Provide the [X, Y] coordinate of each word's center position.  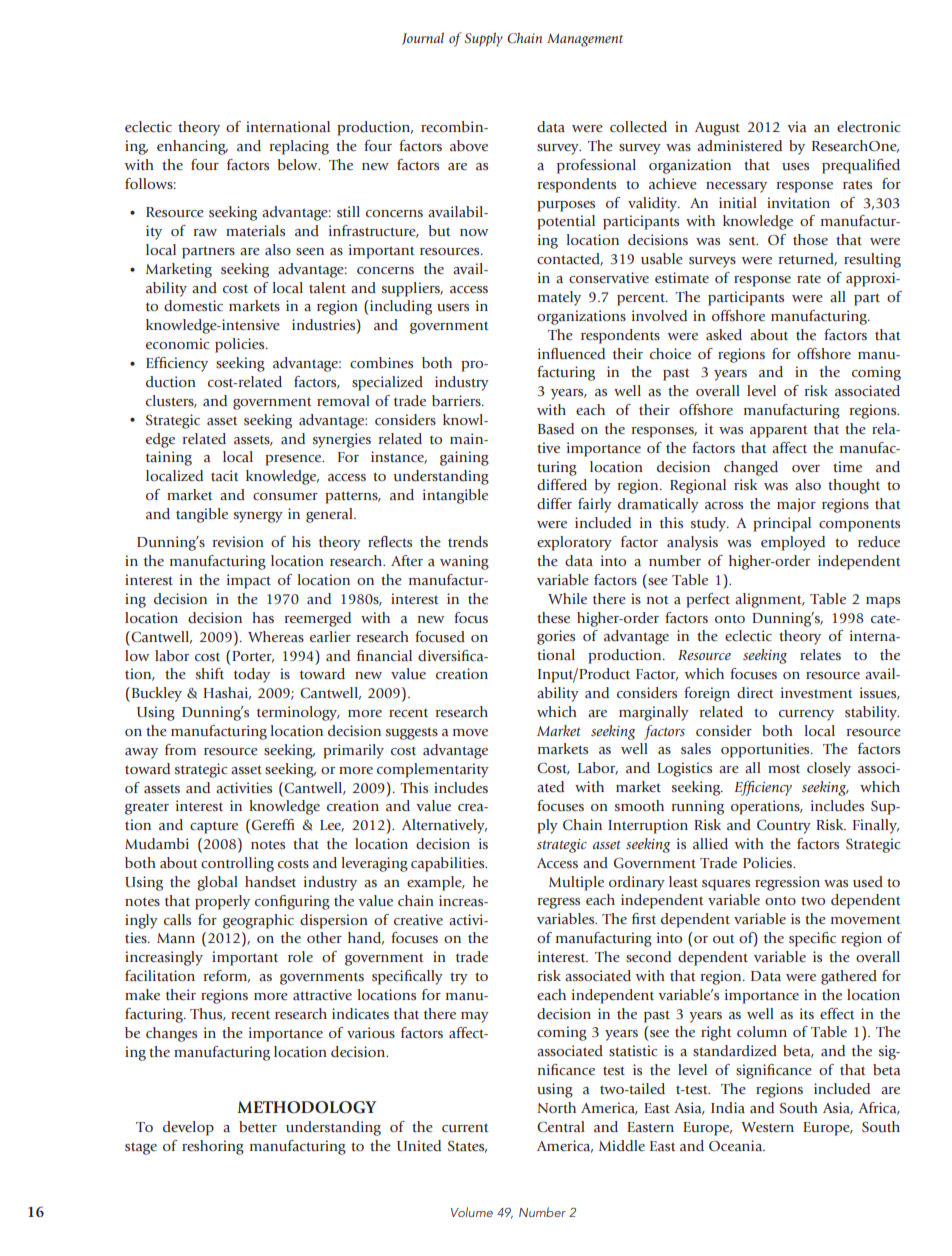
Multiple [576, 883]
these [553, 617]
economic [178, 343]
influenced [571, 354]
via [796, 126]
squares [726, 885]
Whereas [276, 636]
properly [222, 902]
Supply [483, 39]
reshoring [213, 1147]
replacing [299, 147]
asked [724, 334]
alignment [769, 600]
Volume [472, 1212]
